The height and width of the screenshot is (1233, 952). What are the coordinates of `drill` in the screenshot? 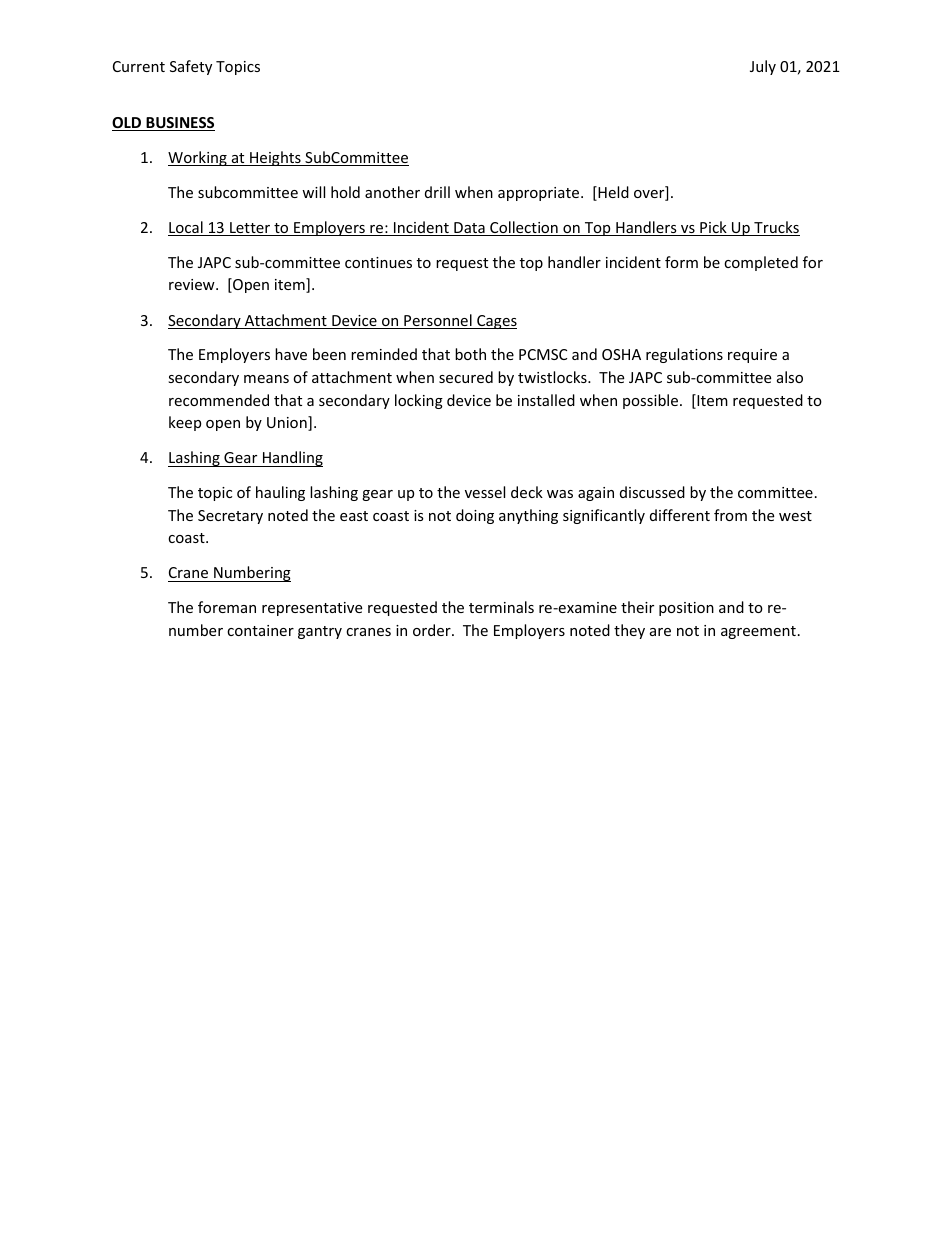 It's located at (437, 192).
